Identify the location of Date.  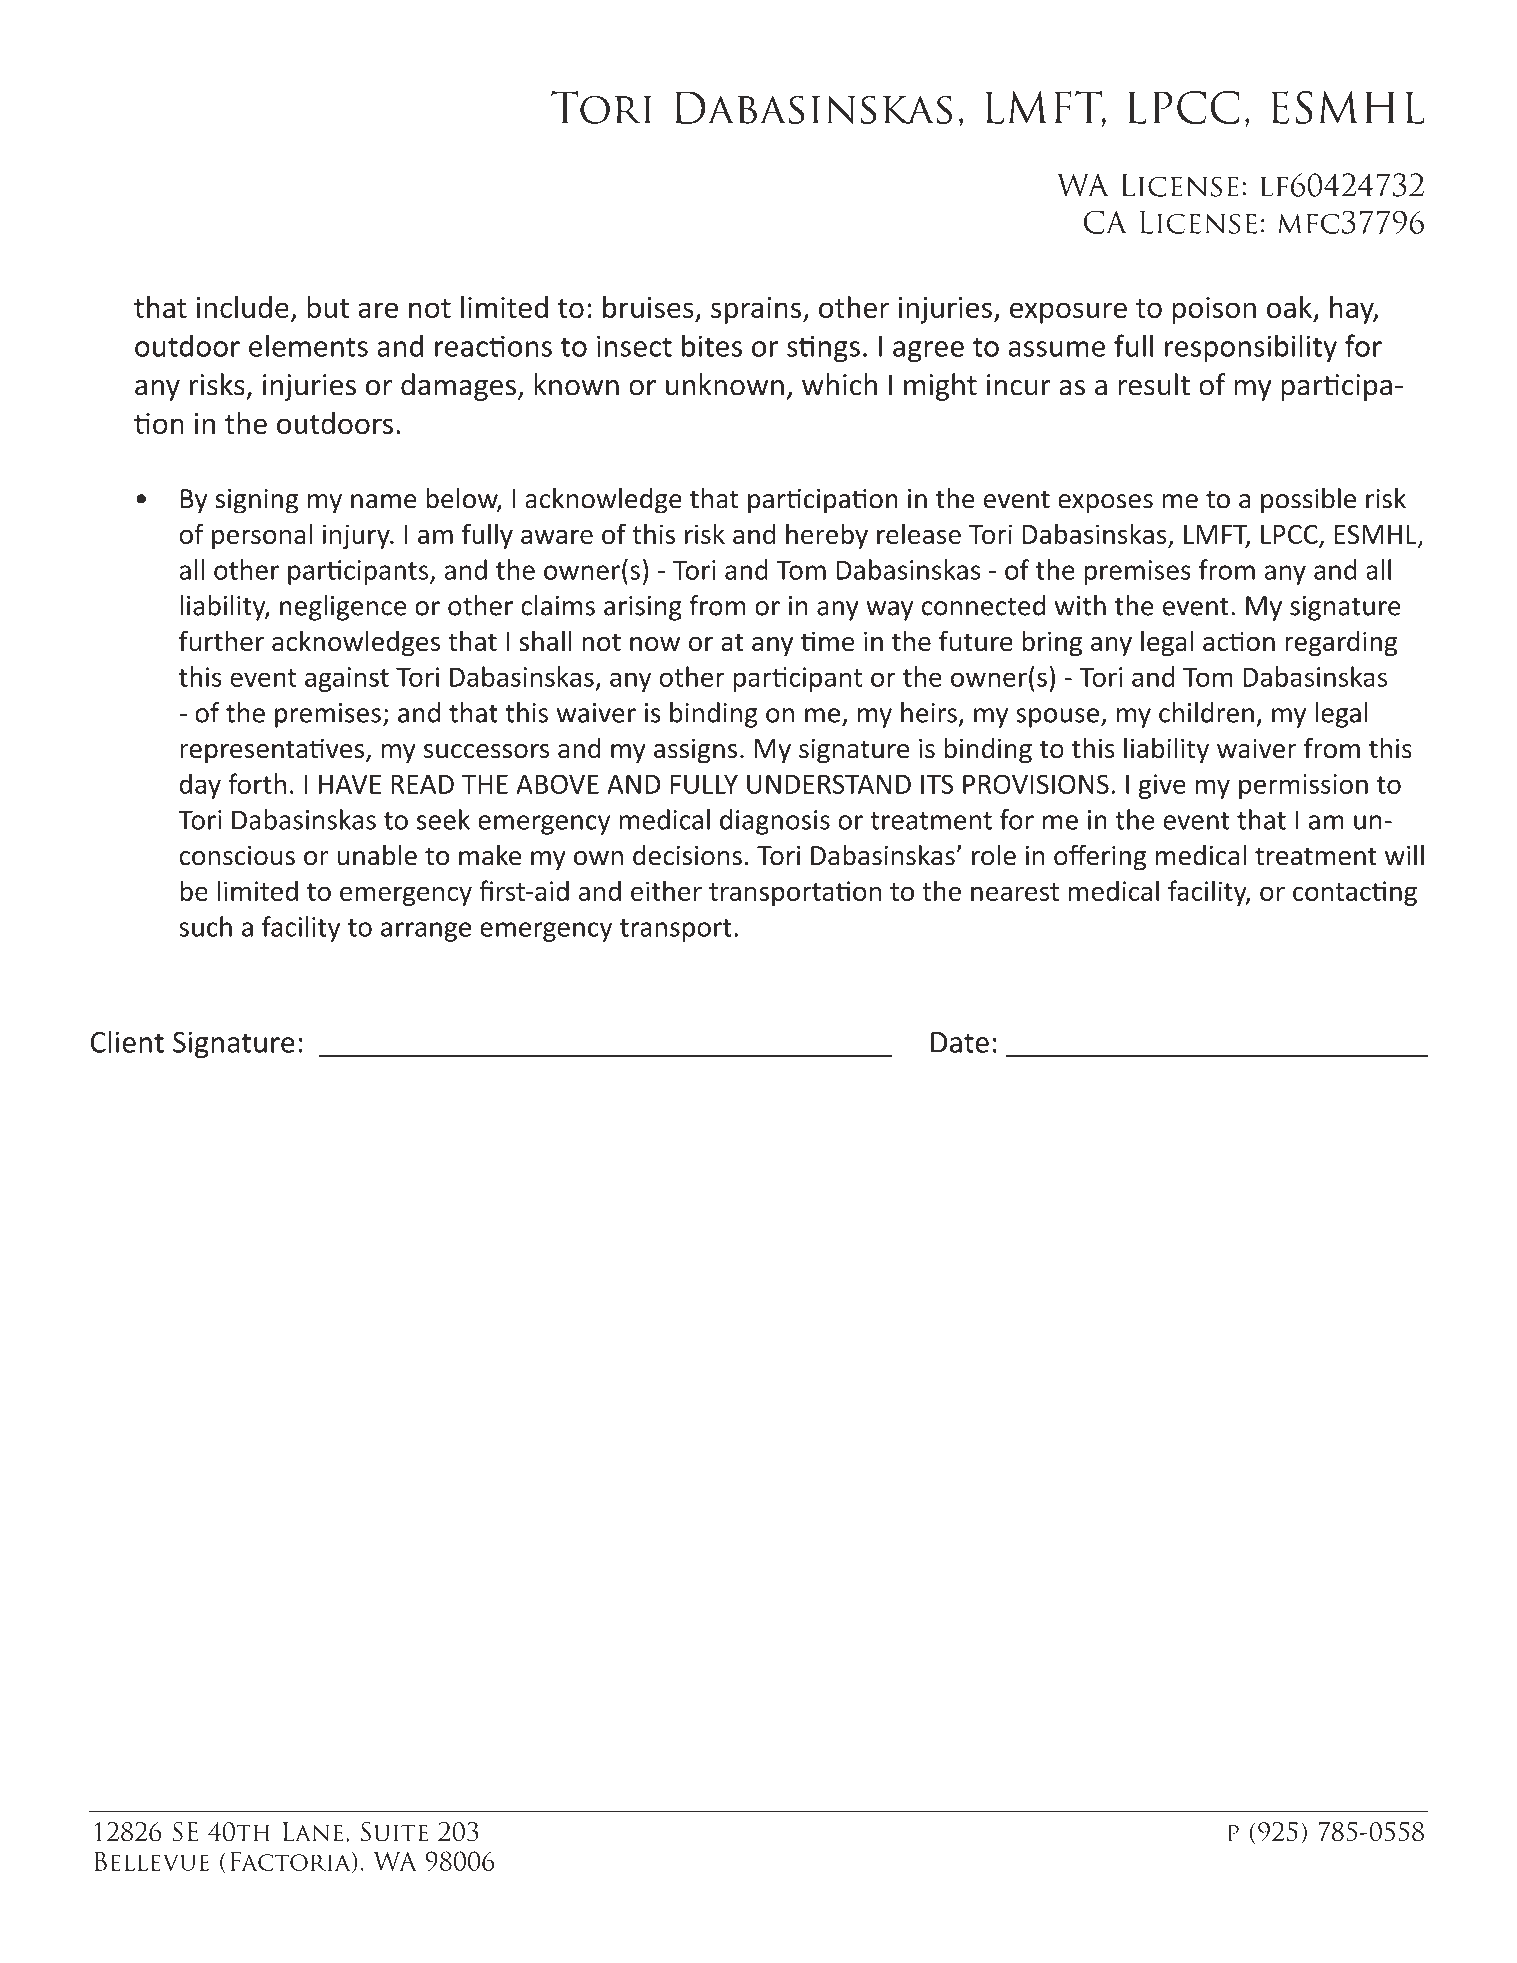
(960, 1042).
